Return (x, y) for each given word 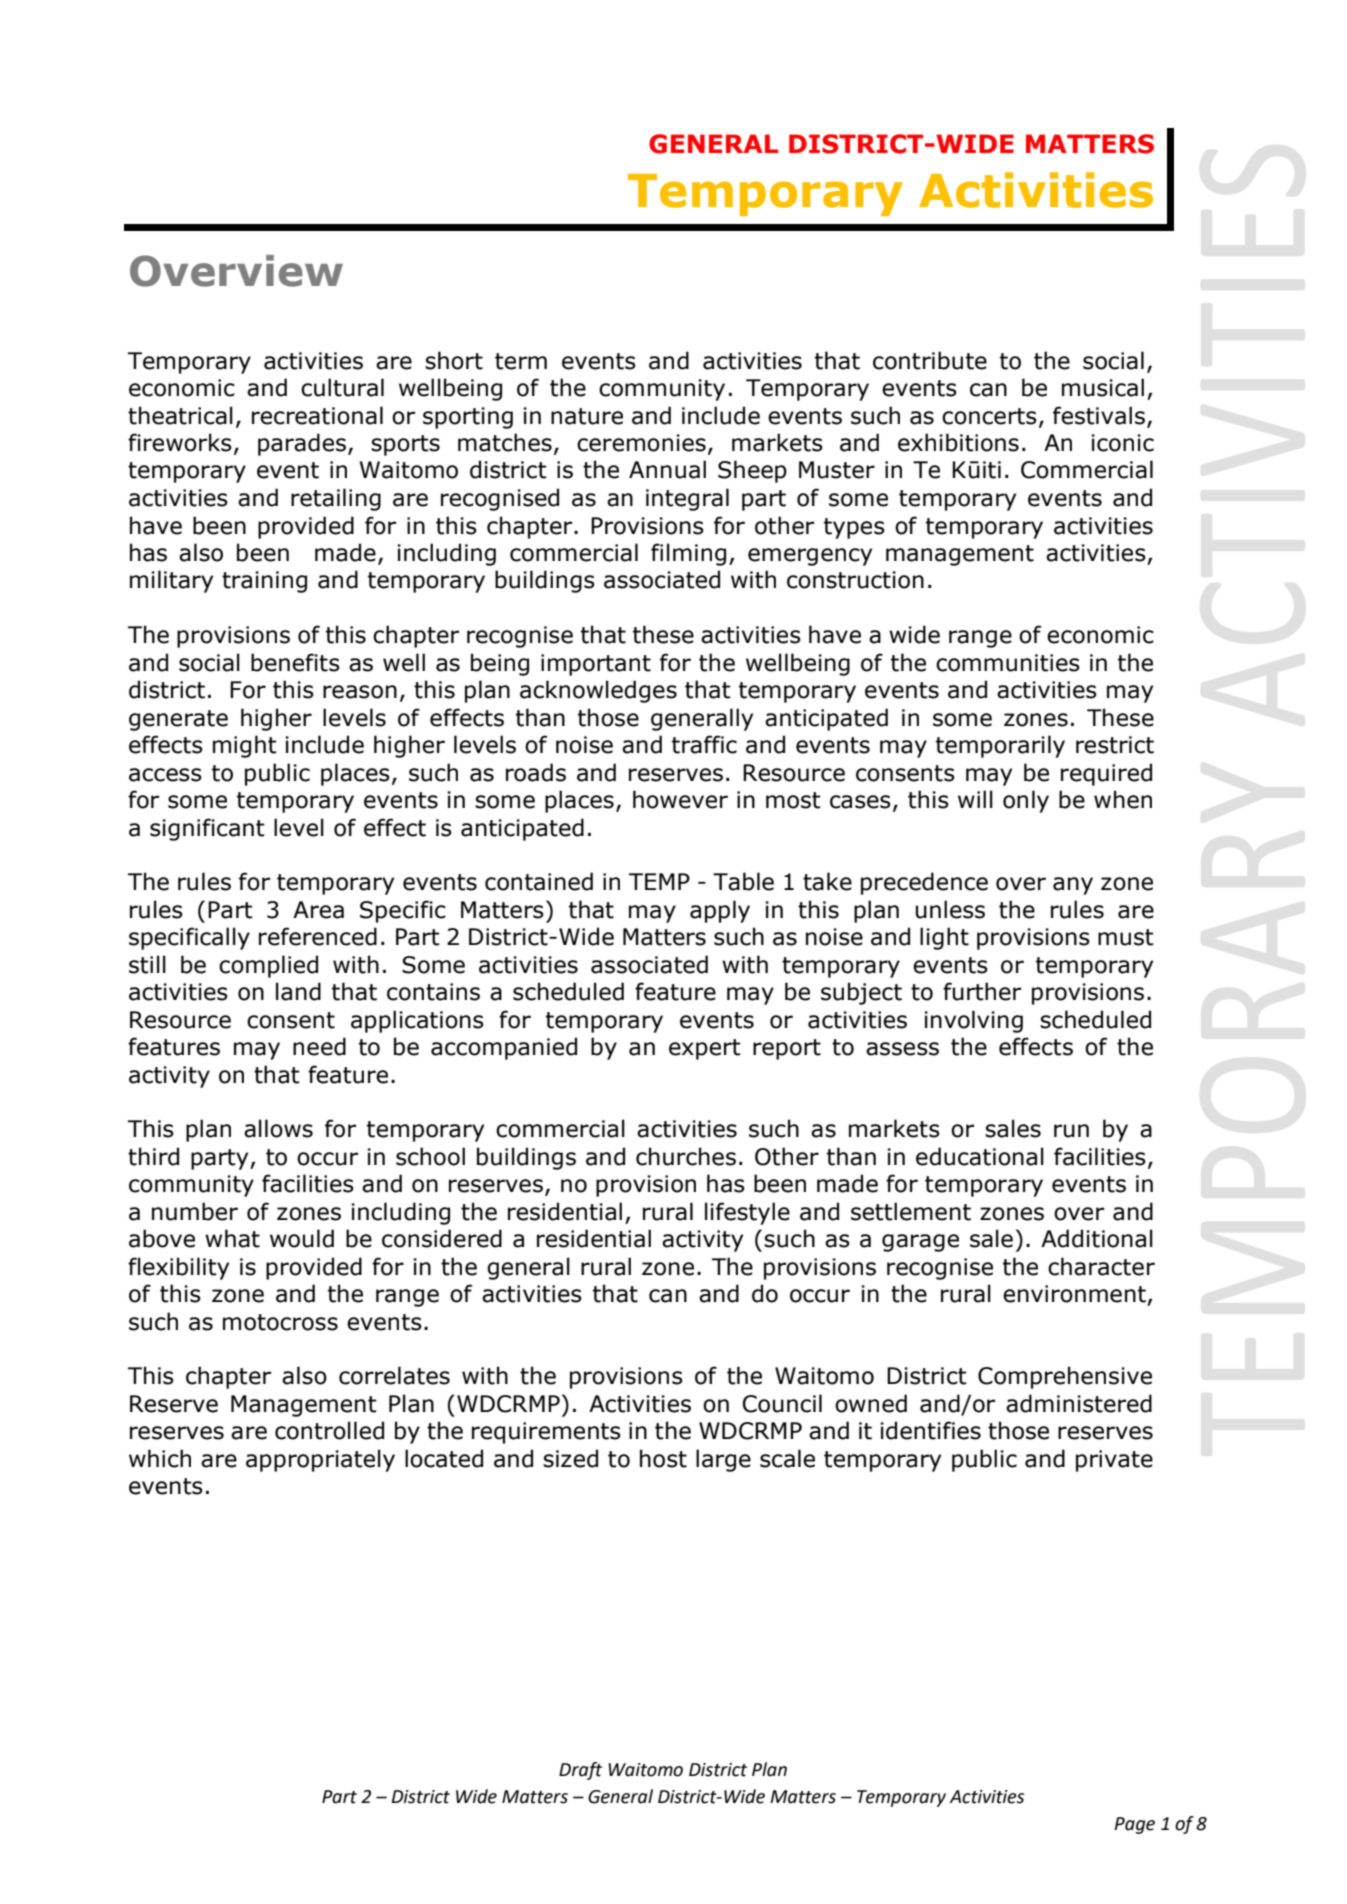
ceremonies (641, 443)
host (663, 1458)
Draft (580, 1771)
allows (278, 1128)
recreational (317, 415)
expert (705, 1049)
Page (1134, 1825)
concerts (989, 416)
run (1071, 1131)
